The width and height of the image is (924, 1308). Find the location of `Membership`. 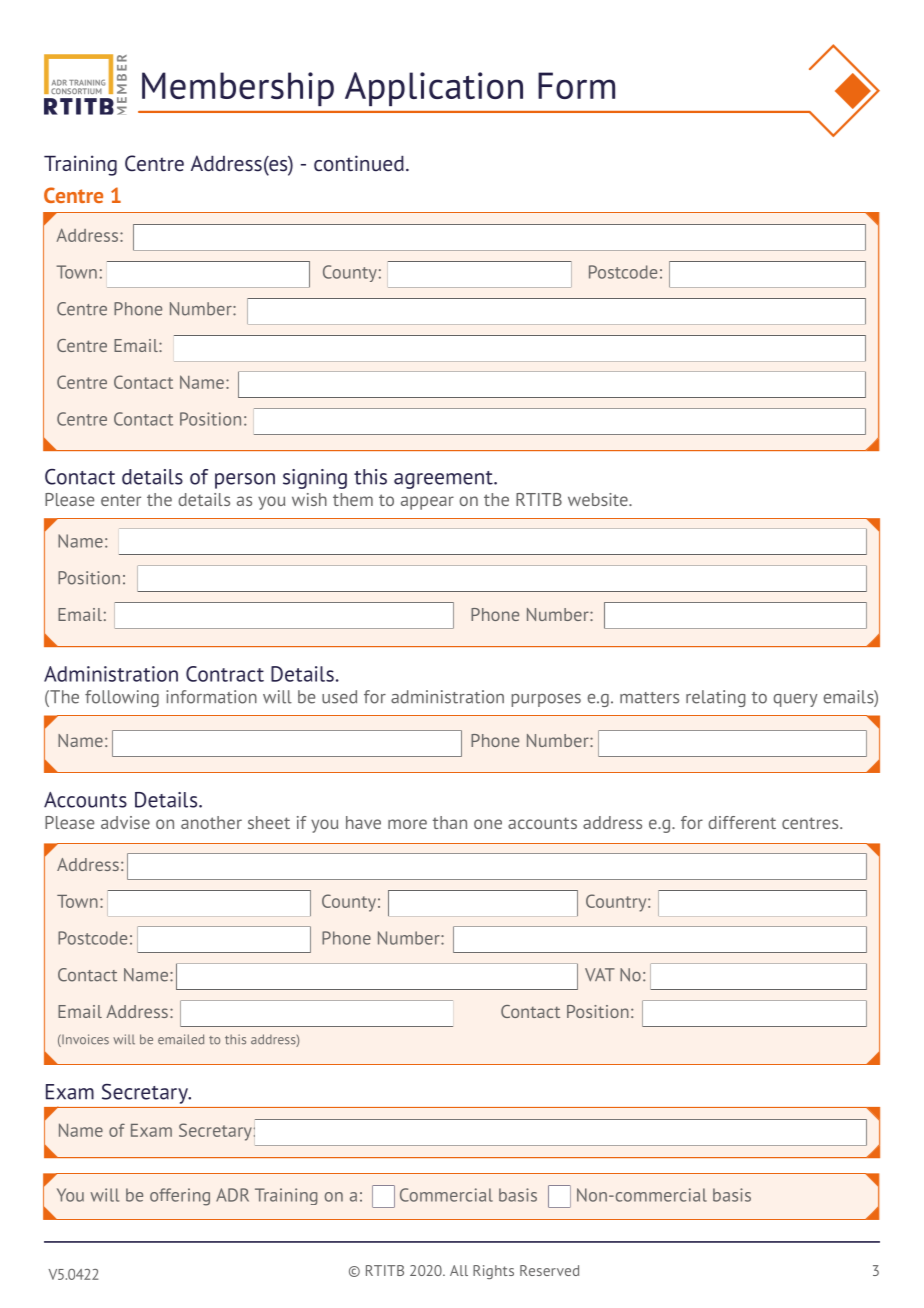

Membership is located at coordinates (238, 89).
